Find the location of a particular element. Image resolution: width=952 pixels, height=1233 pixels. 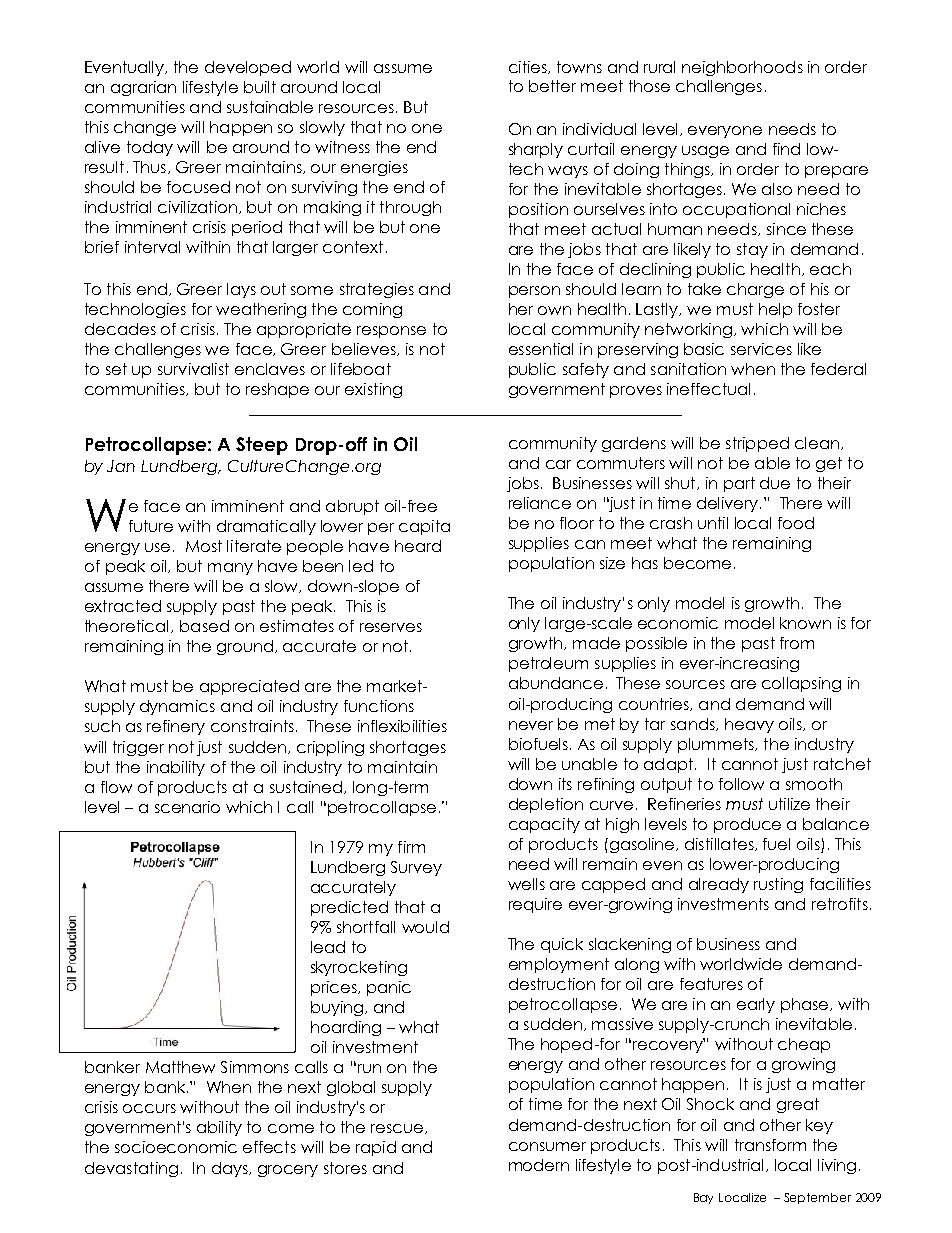

days is located at coordinates (231, 1169).
